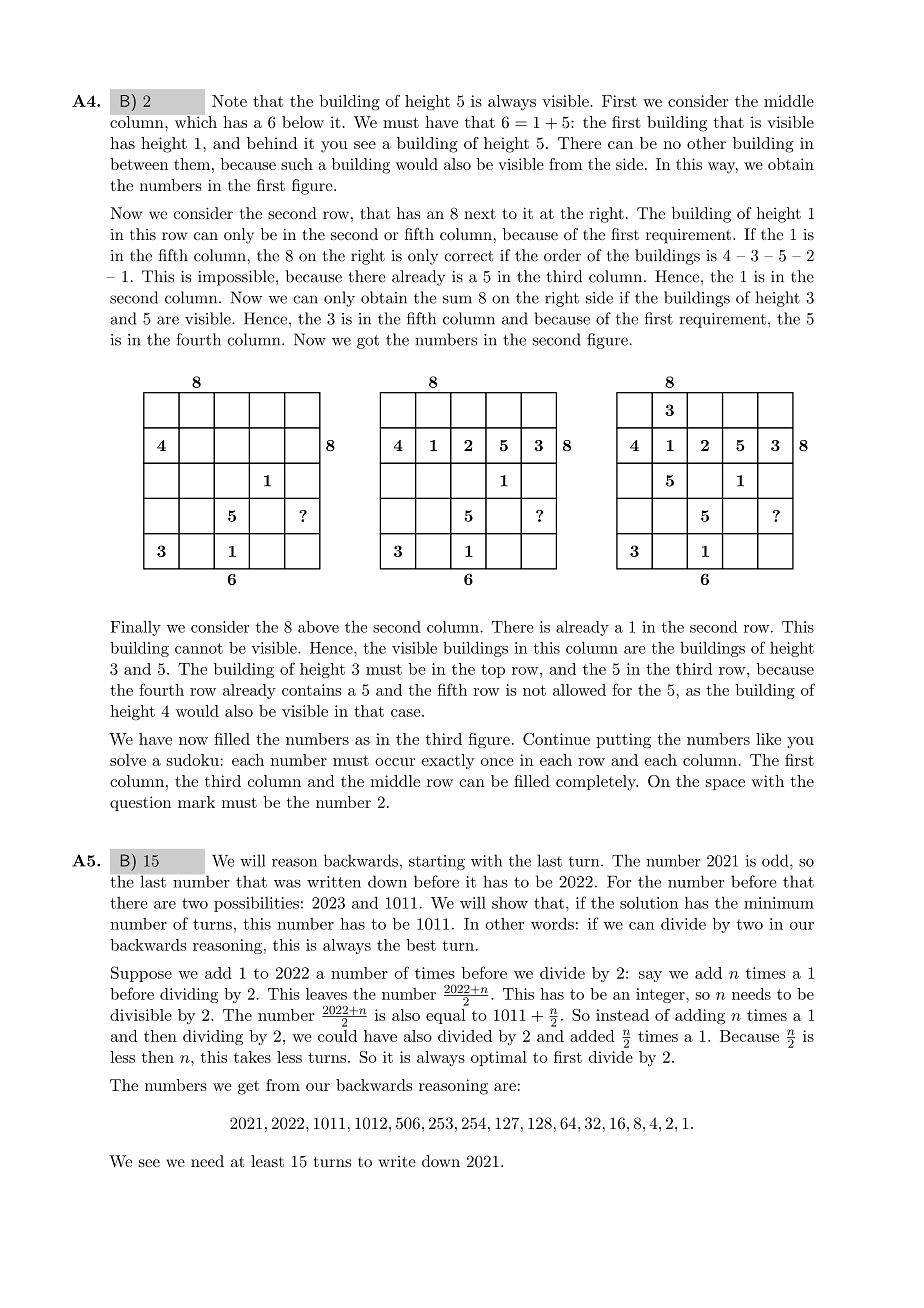 Image resolution: width=924 pixels, height=1308 pixels. What do you see at coordinates (480, 214) in the screenshot?
I see `next` at bounding box center [480, 214].
